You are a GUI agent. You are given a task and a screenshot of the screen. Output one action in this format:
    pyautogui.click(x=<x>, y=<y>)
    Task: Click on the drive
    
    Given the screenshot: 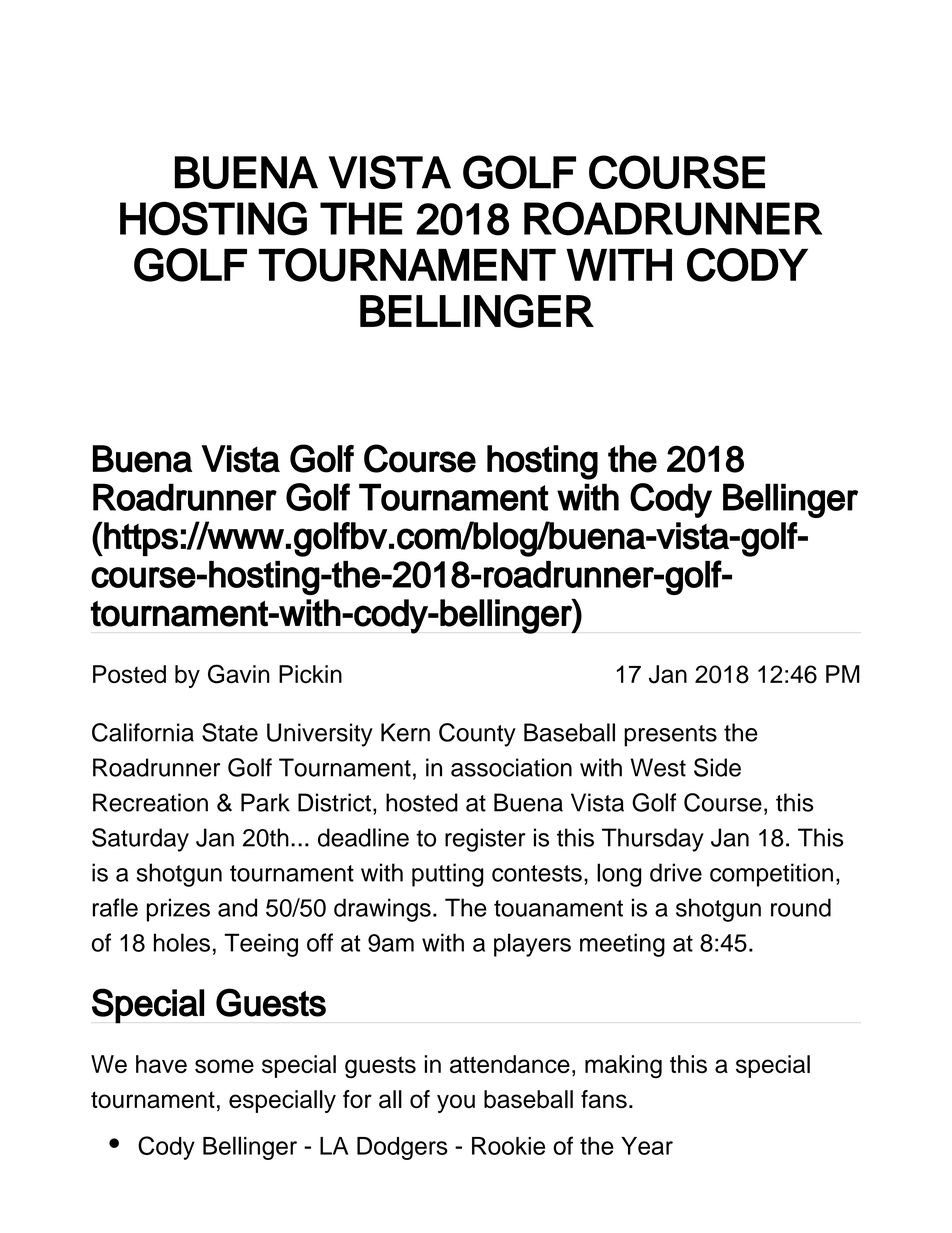 What is the action you would take?
    pyautogui.click(x=676, y=872)
